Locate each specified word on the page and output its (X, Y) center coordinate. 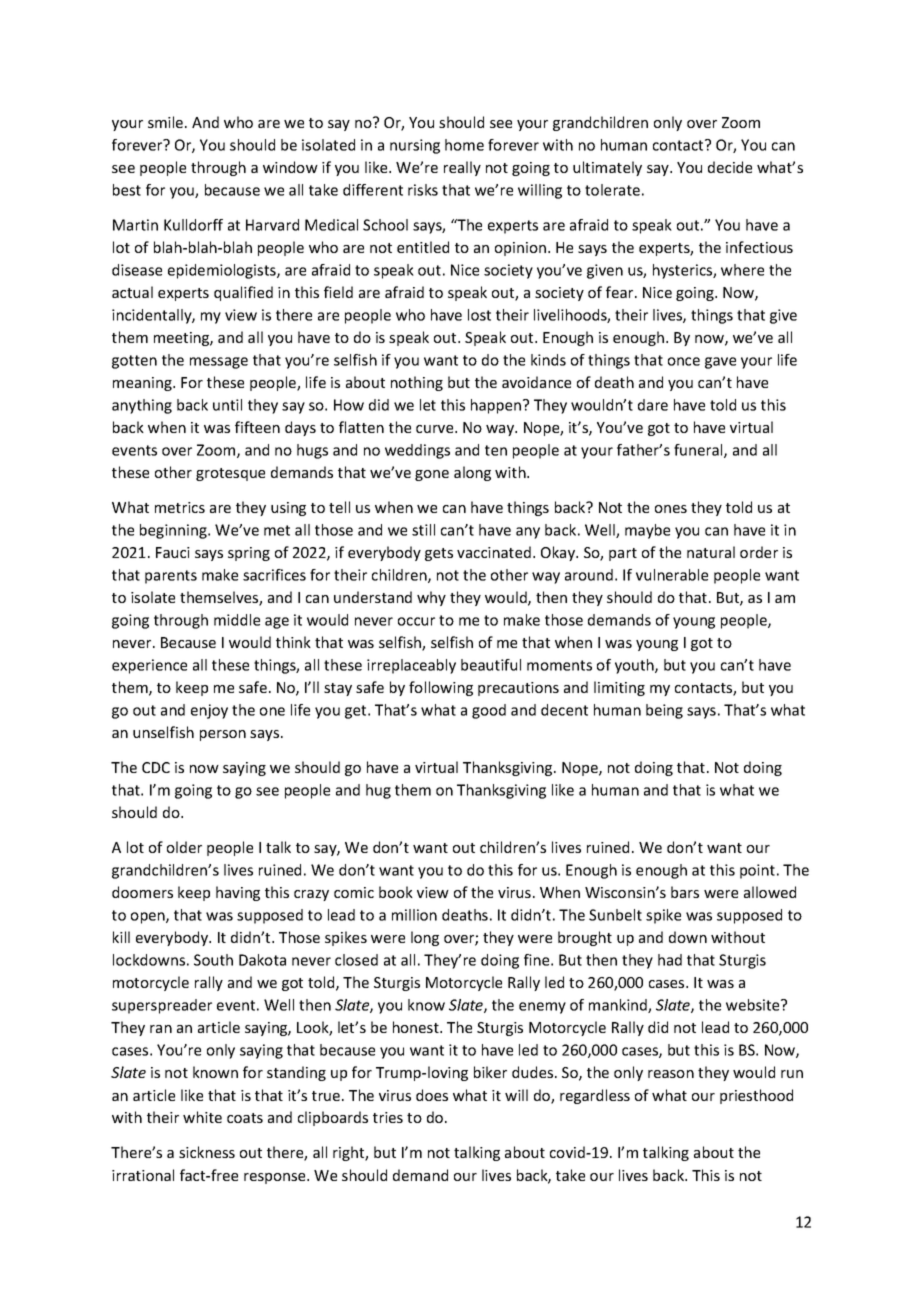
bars (685, 892)
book (396, 892)
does (432, 1095)
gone (432, 475)
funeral (699, 451)
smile (167, 122)
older (184, 847)
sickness (207, 1152)
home (464, 145)
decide (730, 167)
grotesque (230, 474)
